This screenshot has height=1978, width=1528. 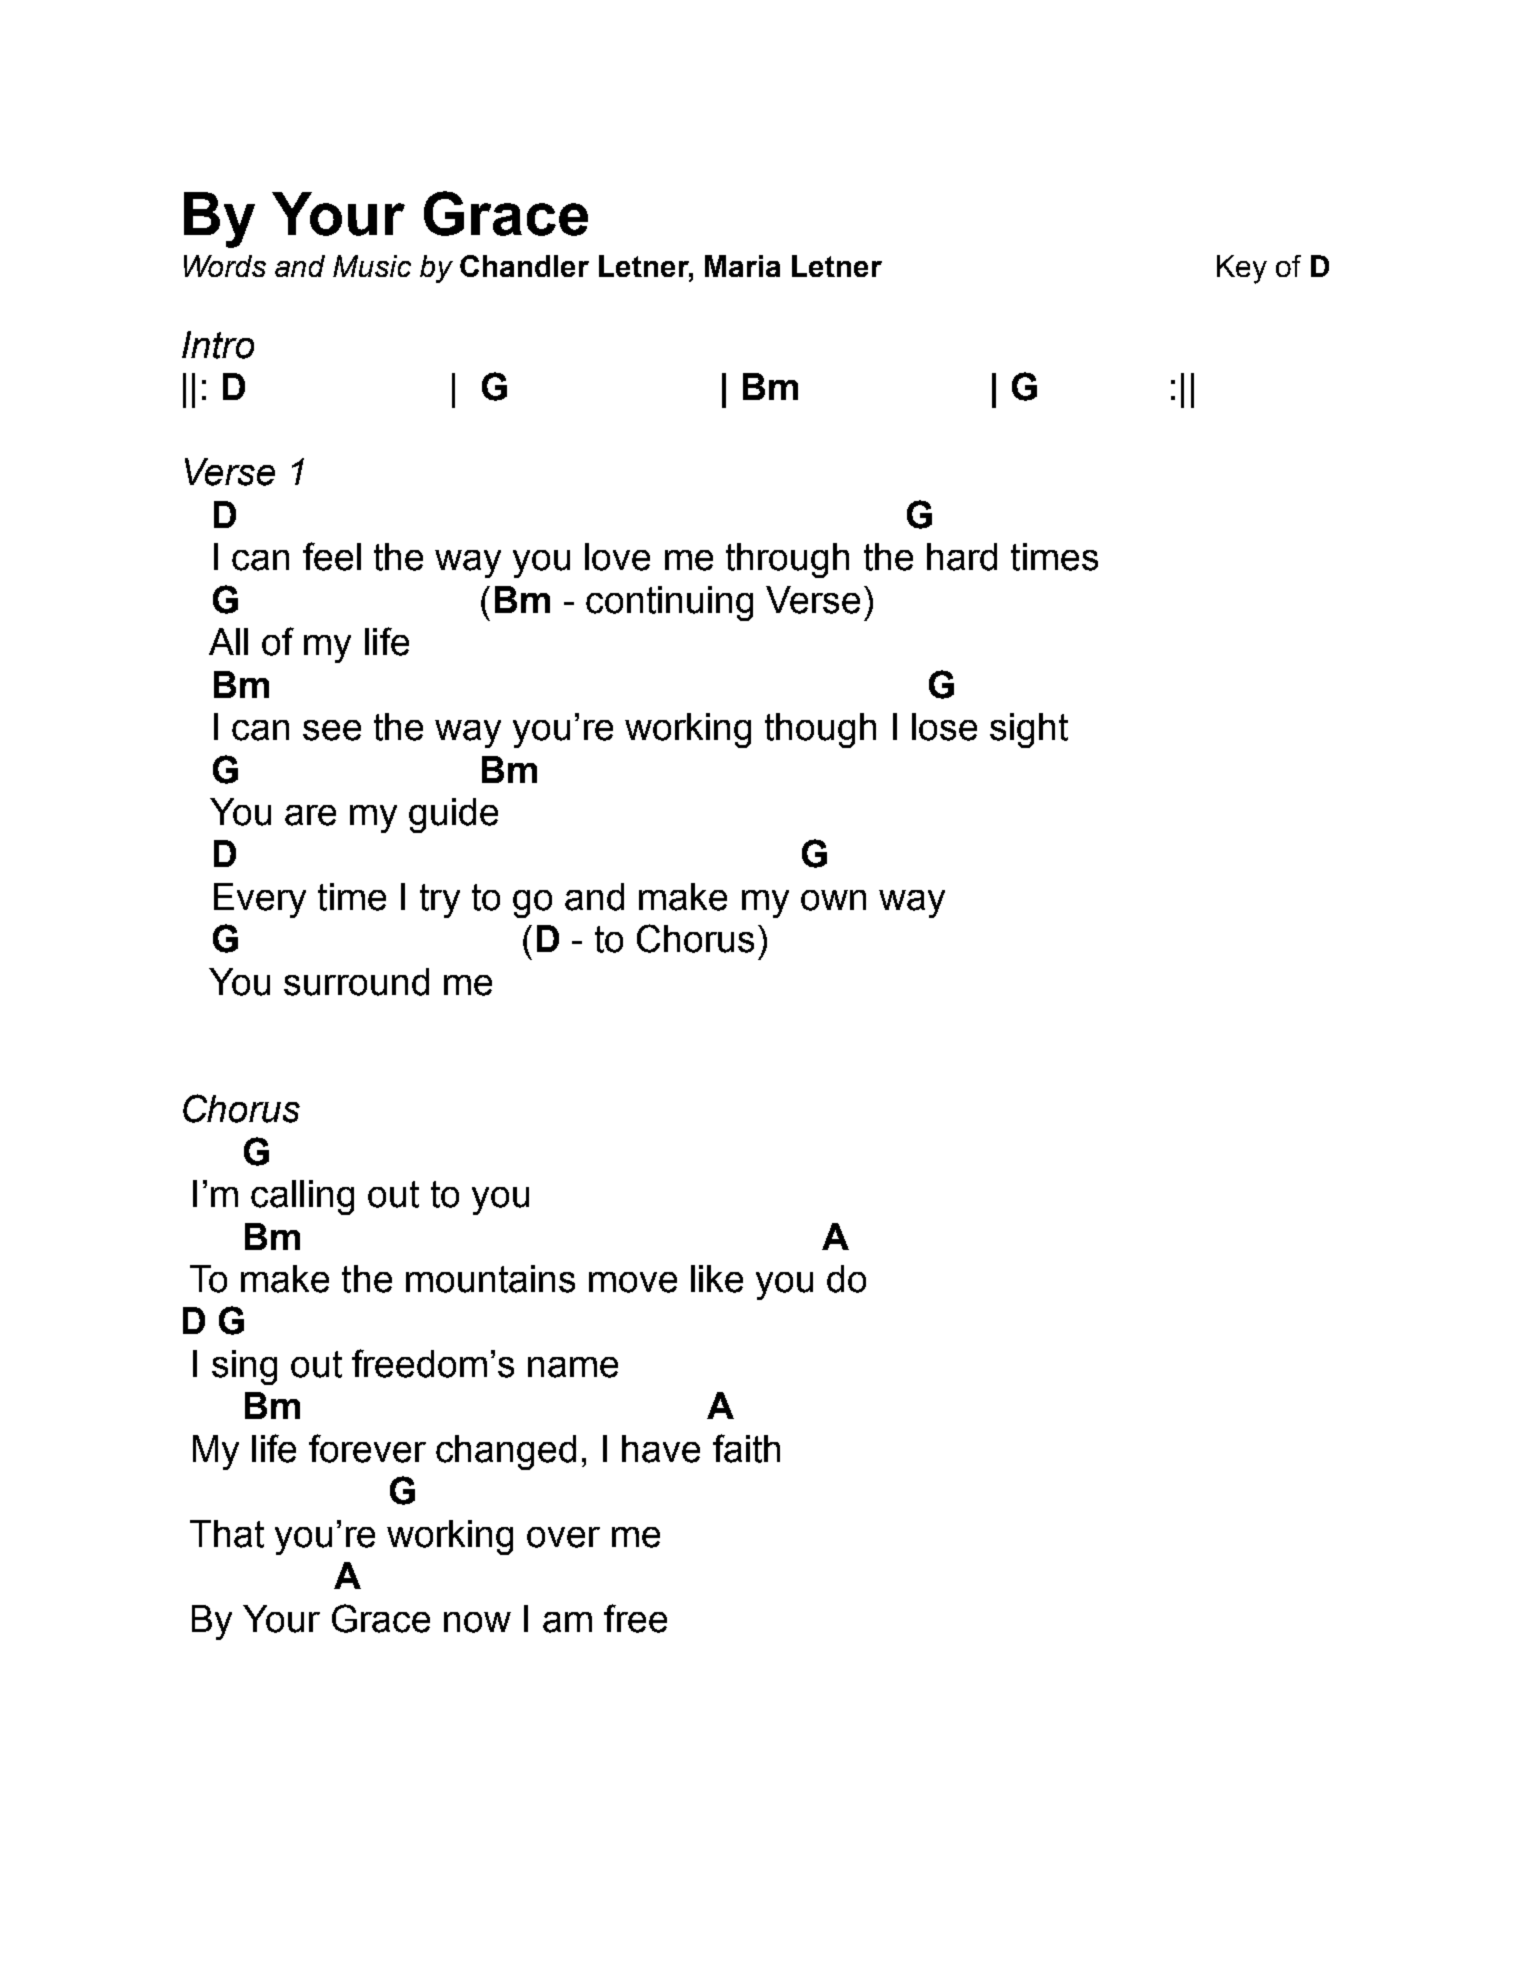 What do you see at coordinates (372, 266) in the screenshot?
I see `Music` at bounding box center [372, 266].
